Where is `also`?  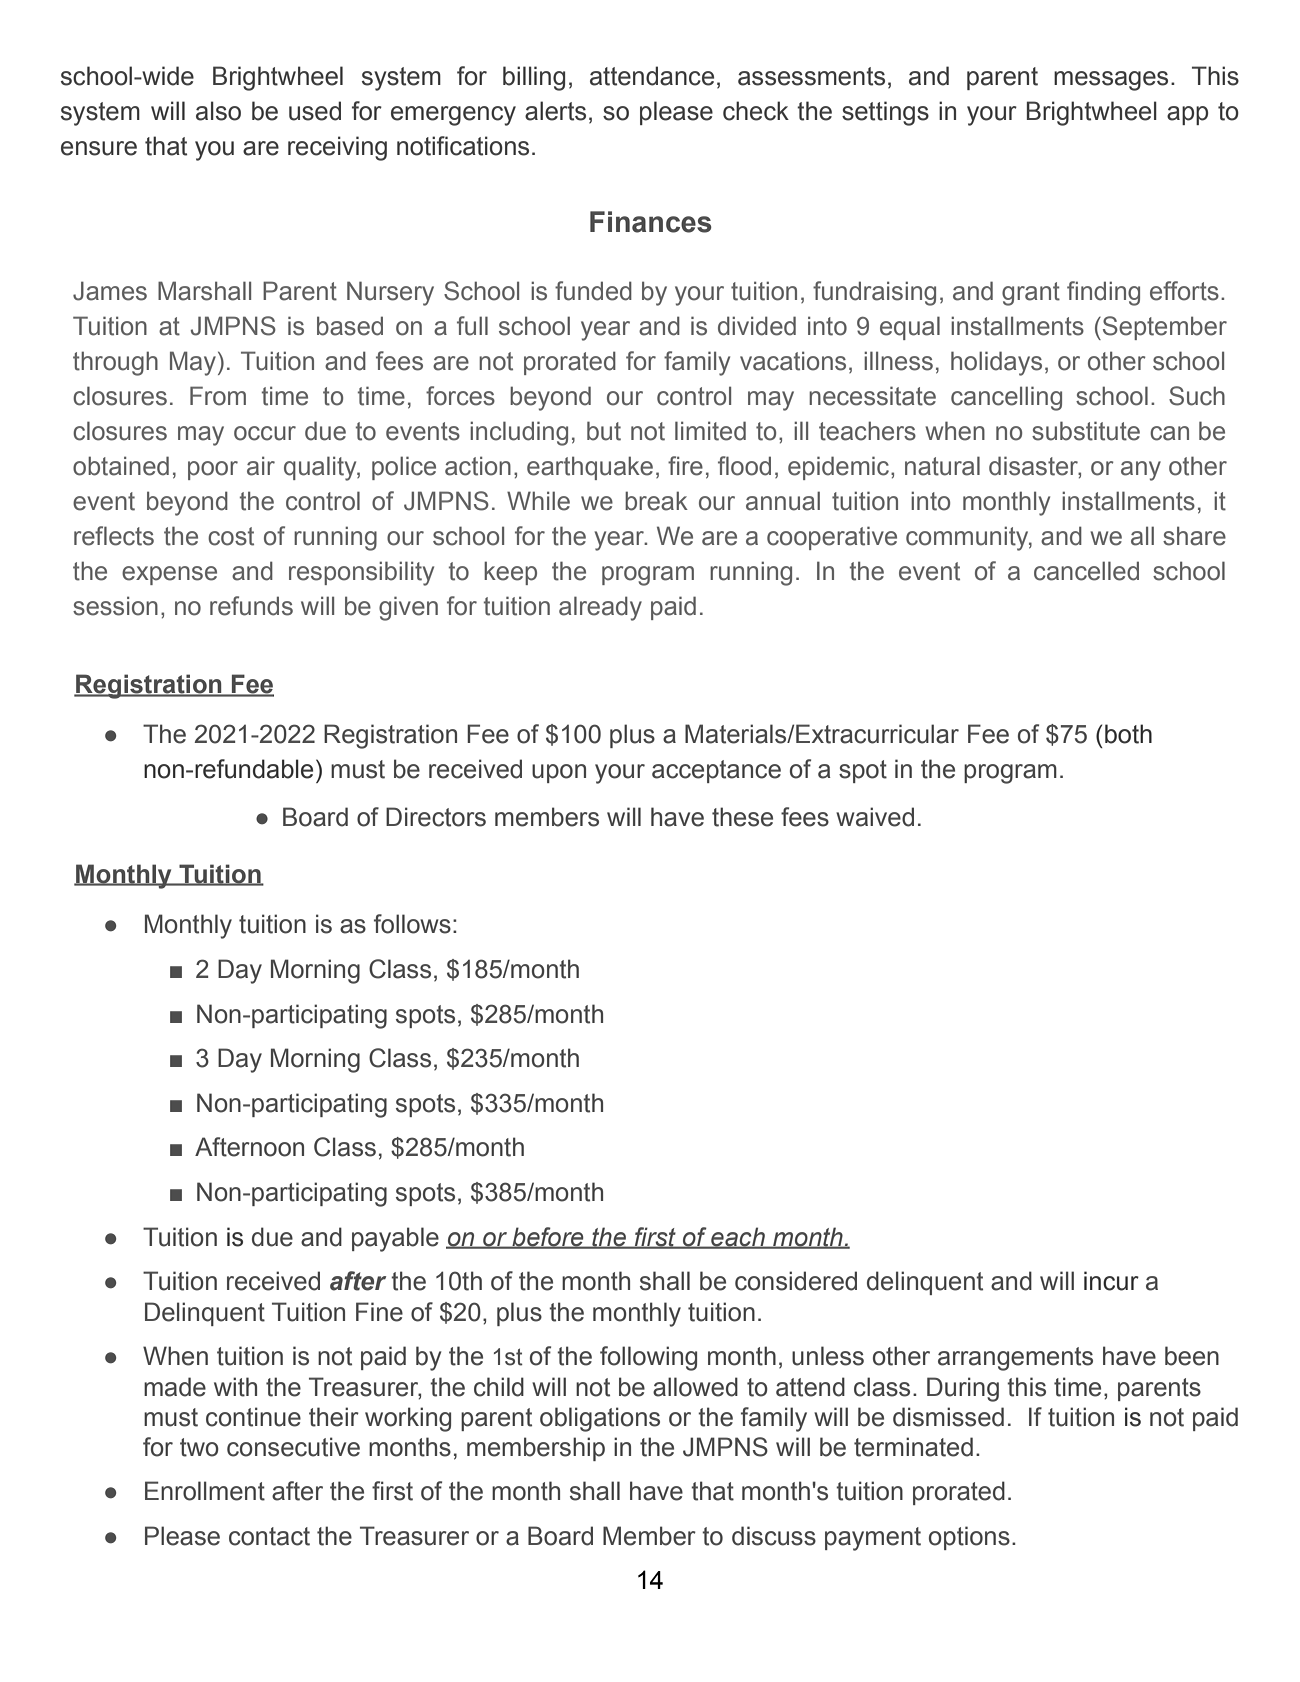
also is located at coordinates (218, 111).
